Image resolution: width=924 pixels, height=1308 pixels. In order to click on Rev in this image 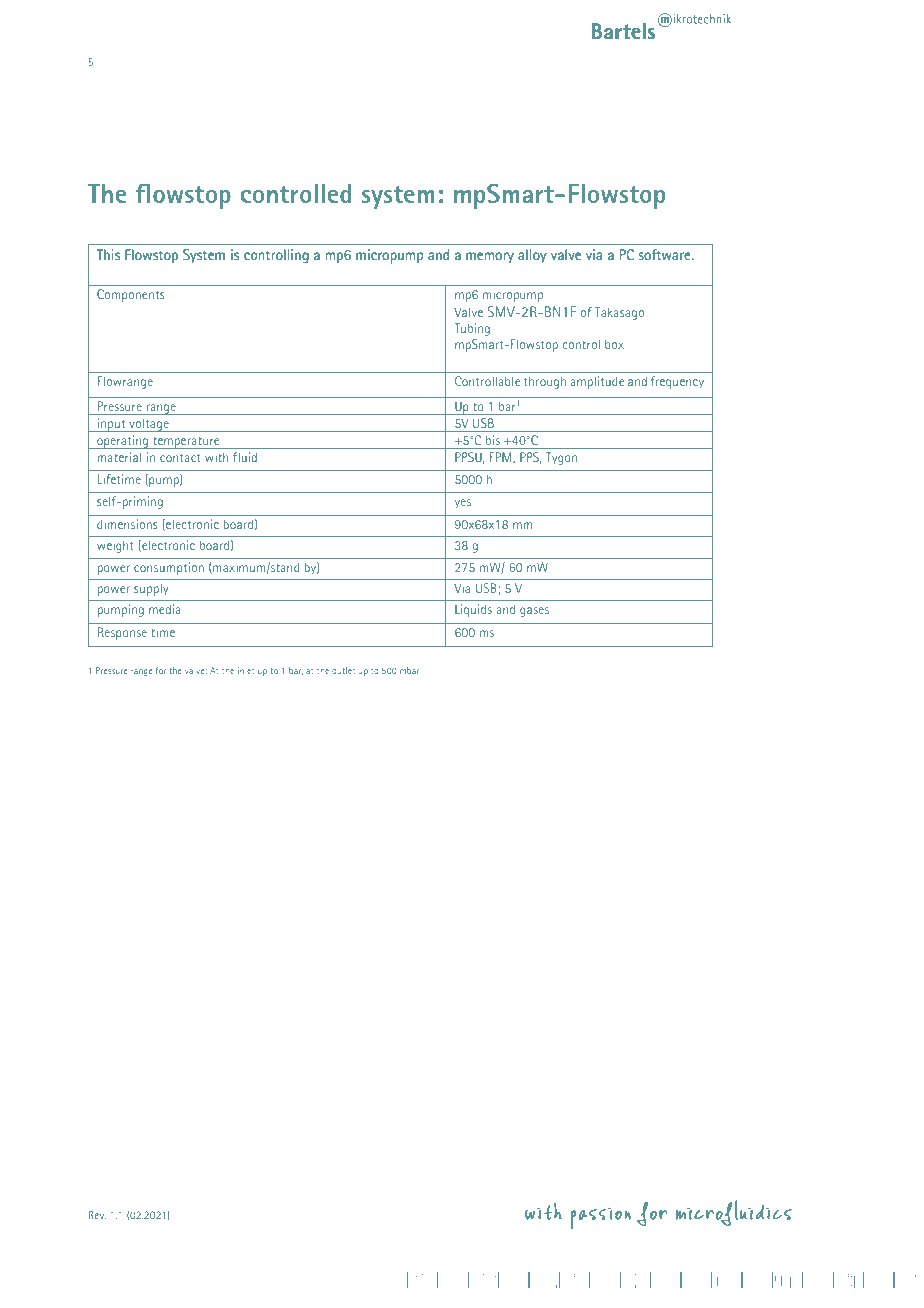, I will do `click(97, 1215)`.
